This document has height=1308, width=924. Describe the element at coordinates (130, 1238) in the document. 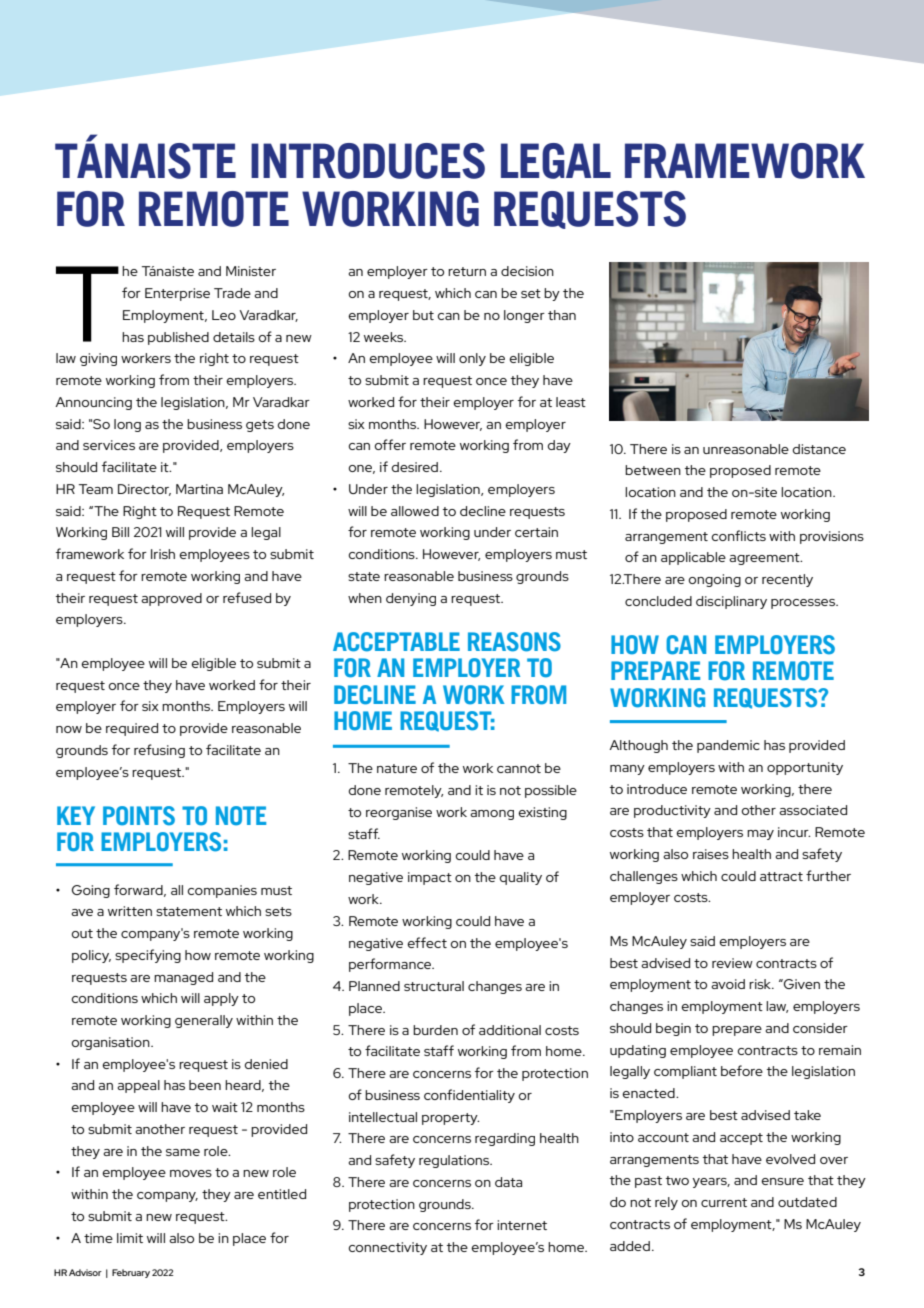

I see `limit` at that location.
